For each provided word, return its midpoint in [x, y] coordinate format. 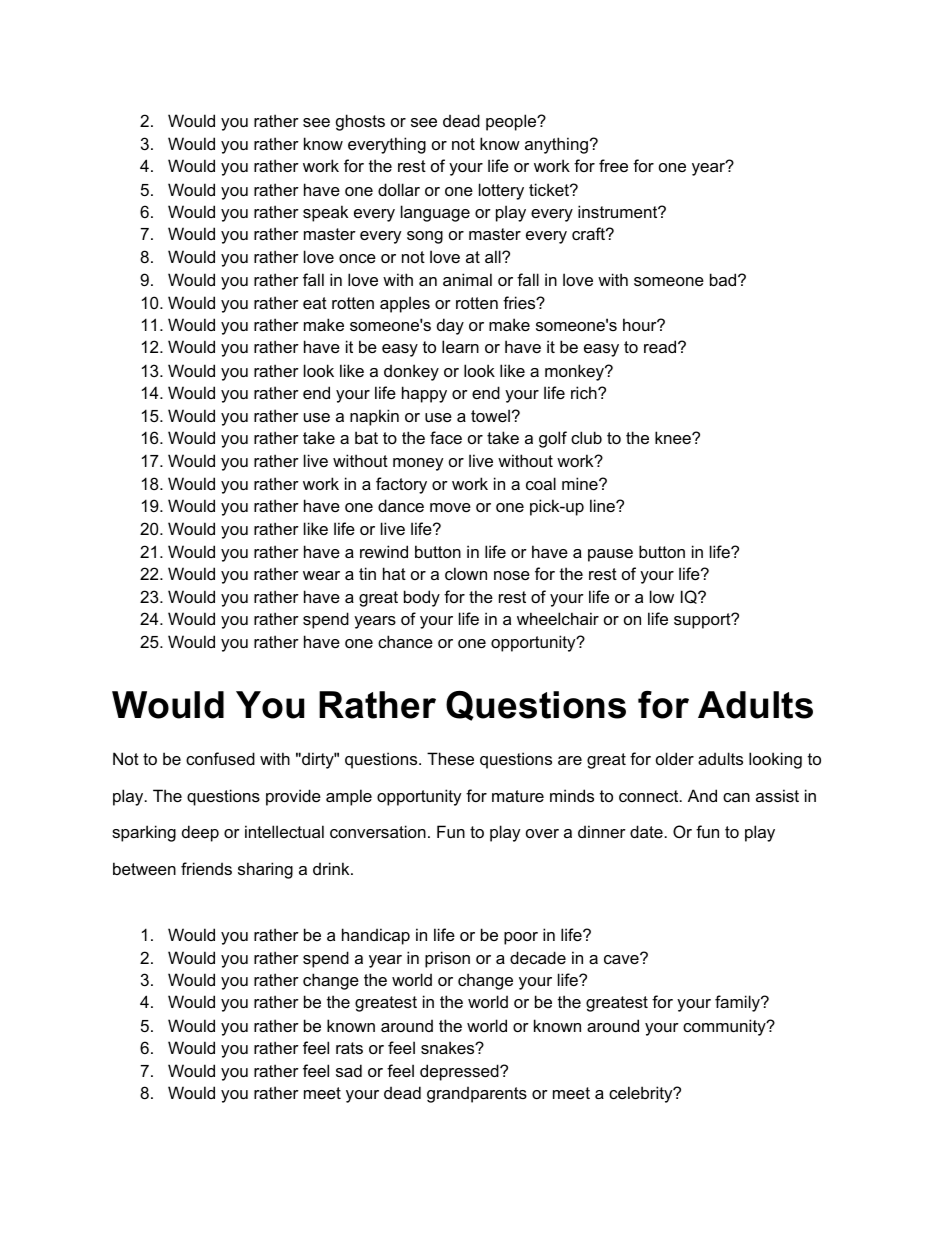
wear [321, 575]
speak [325, 213]
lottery [501, 191]
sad [349, 1070]
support [703, 621]
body [422, 598]
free [613, 165]
